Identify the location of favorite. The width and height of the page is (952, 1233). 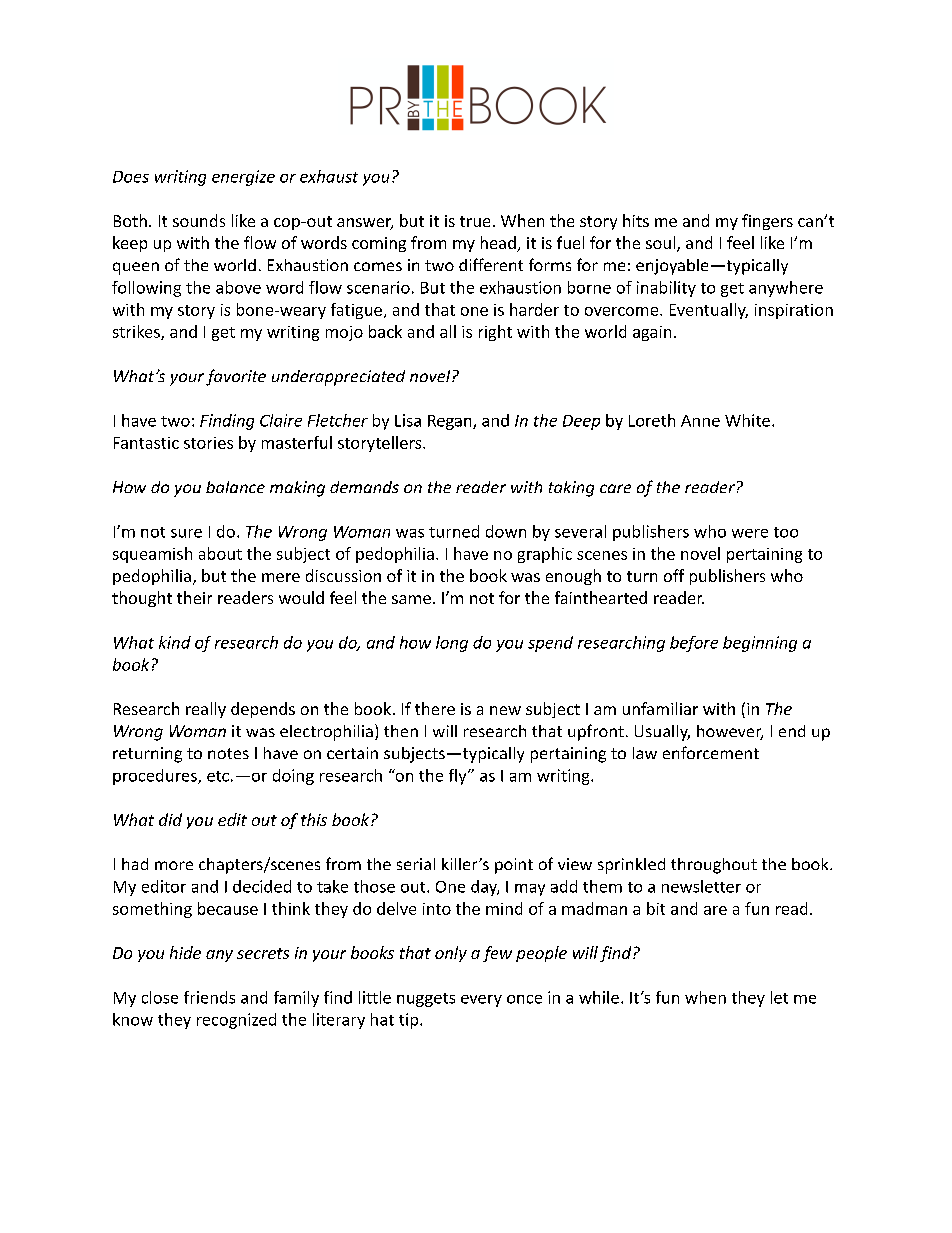
(236, 377).
